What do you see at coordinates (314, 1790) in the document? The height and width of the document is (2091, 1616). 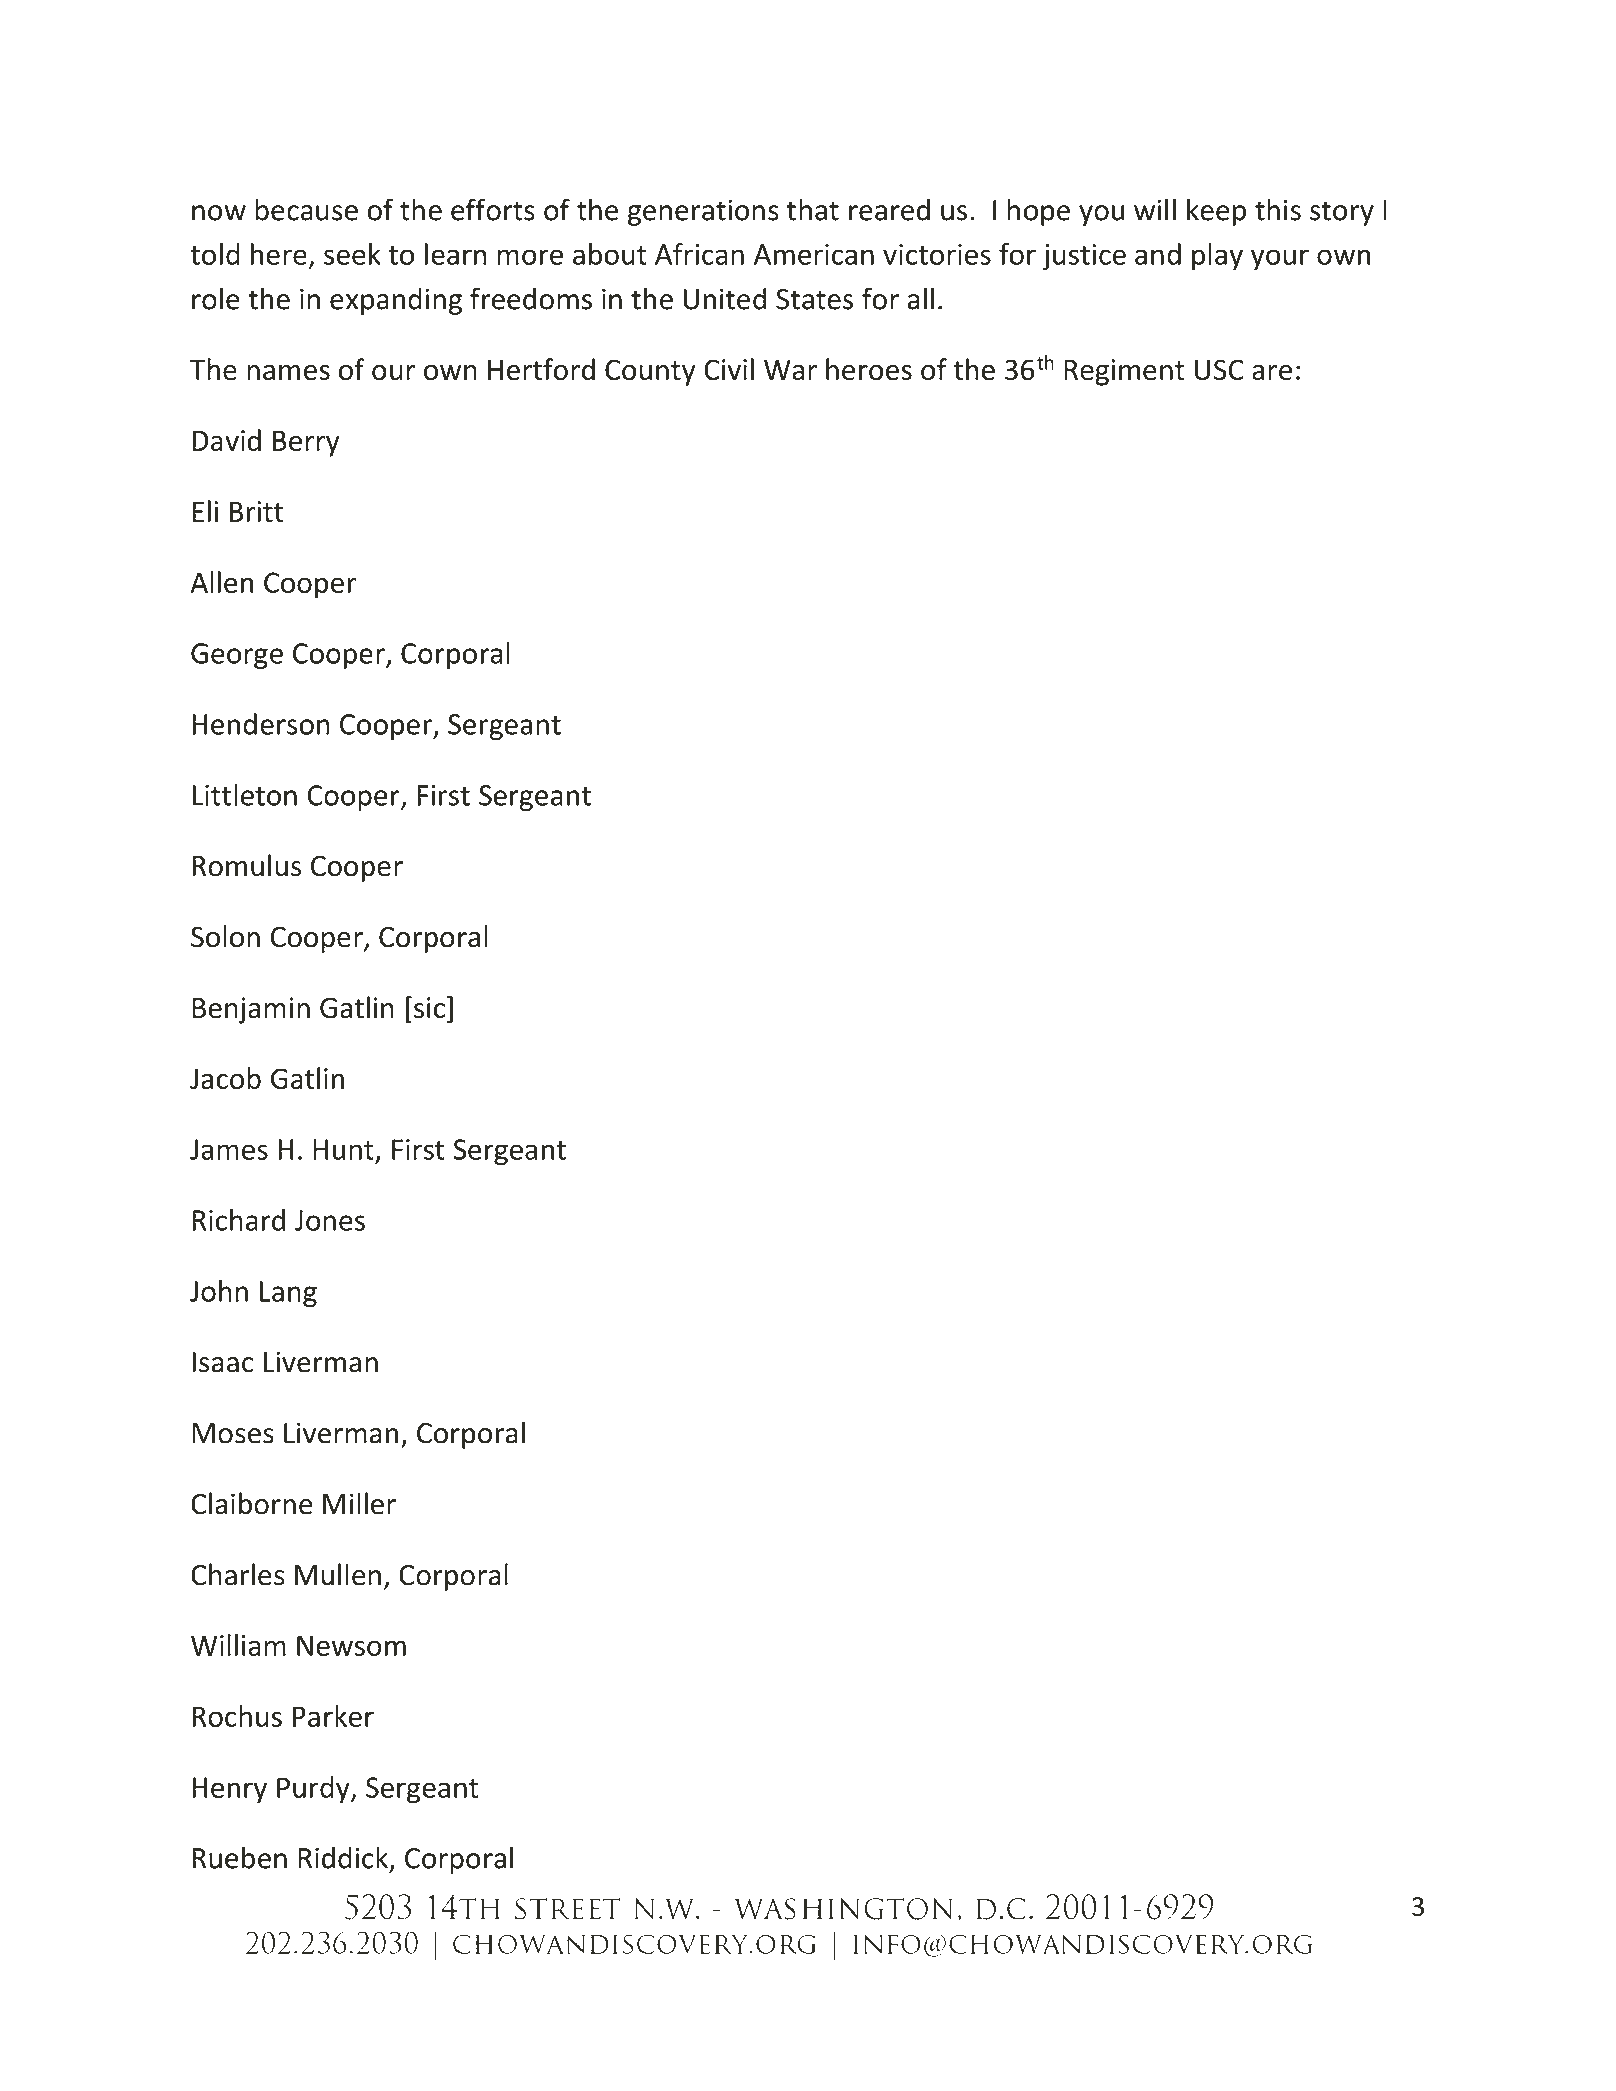 I see `Purdy` at bounding box center [314, 1790].
